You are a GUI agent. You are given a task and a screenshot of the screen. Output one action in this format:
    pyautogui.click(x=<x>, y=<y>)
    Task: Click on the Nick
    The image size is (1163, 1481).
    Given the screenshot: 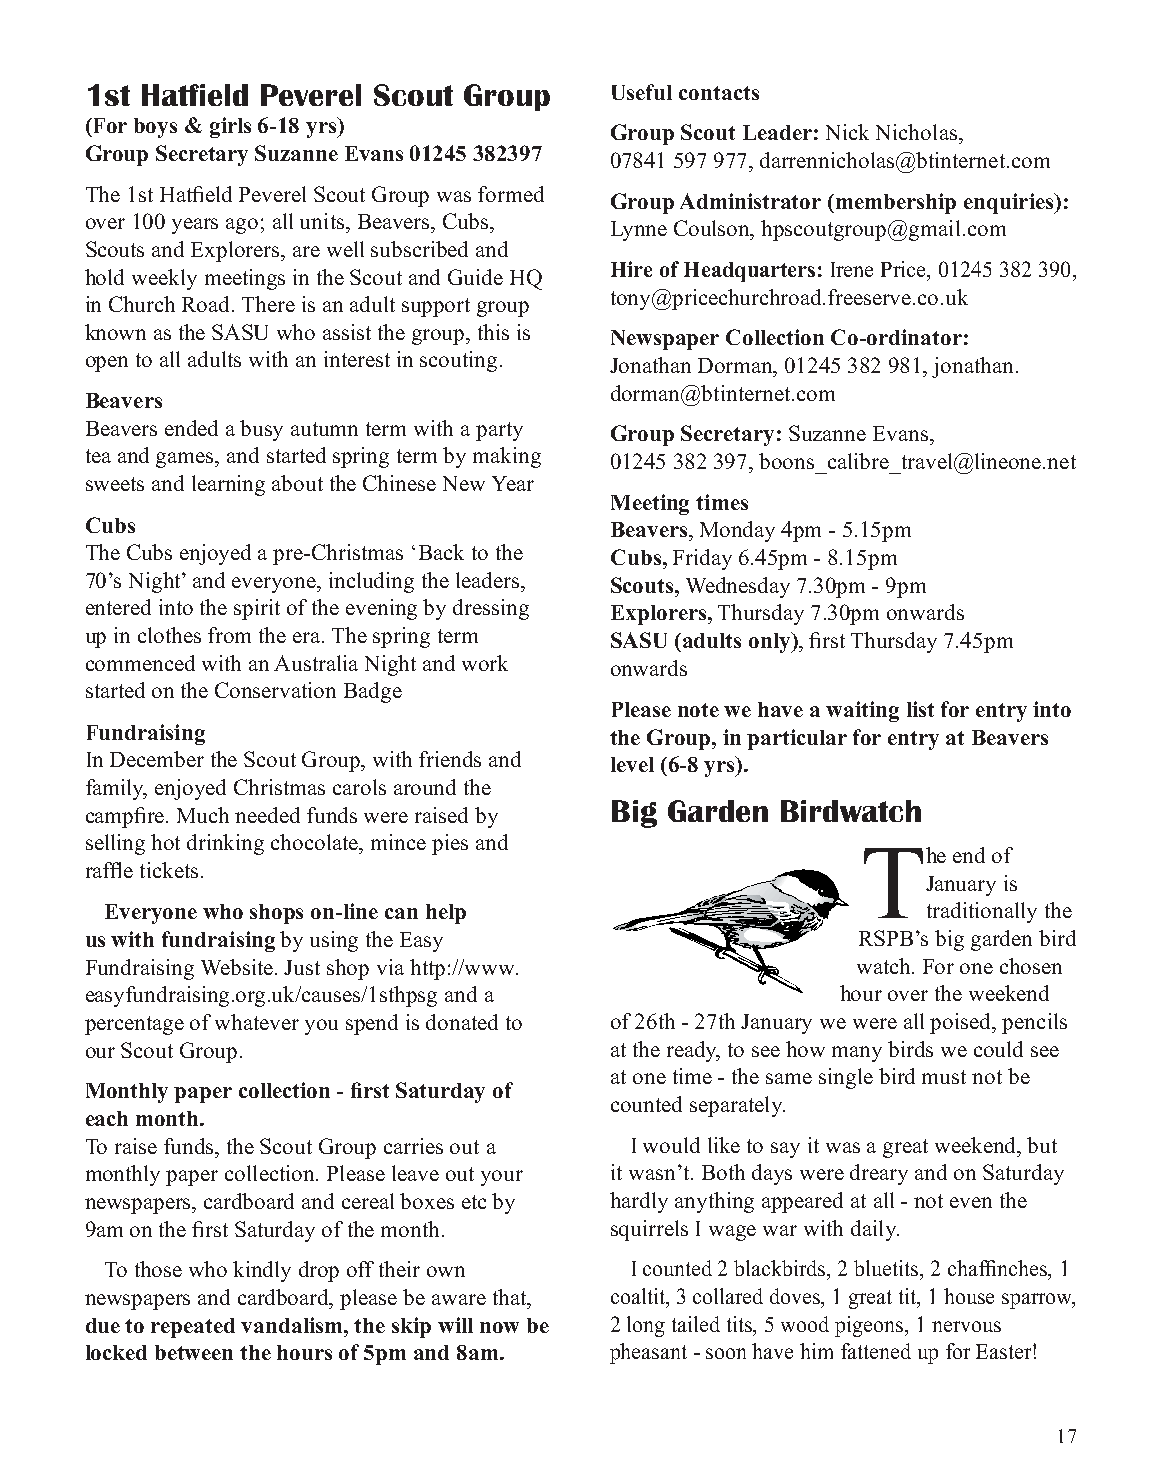 What is the action you would take?
    pyautogui.click(x=847, y=132)
